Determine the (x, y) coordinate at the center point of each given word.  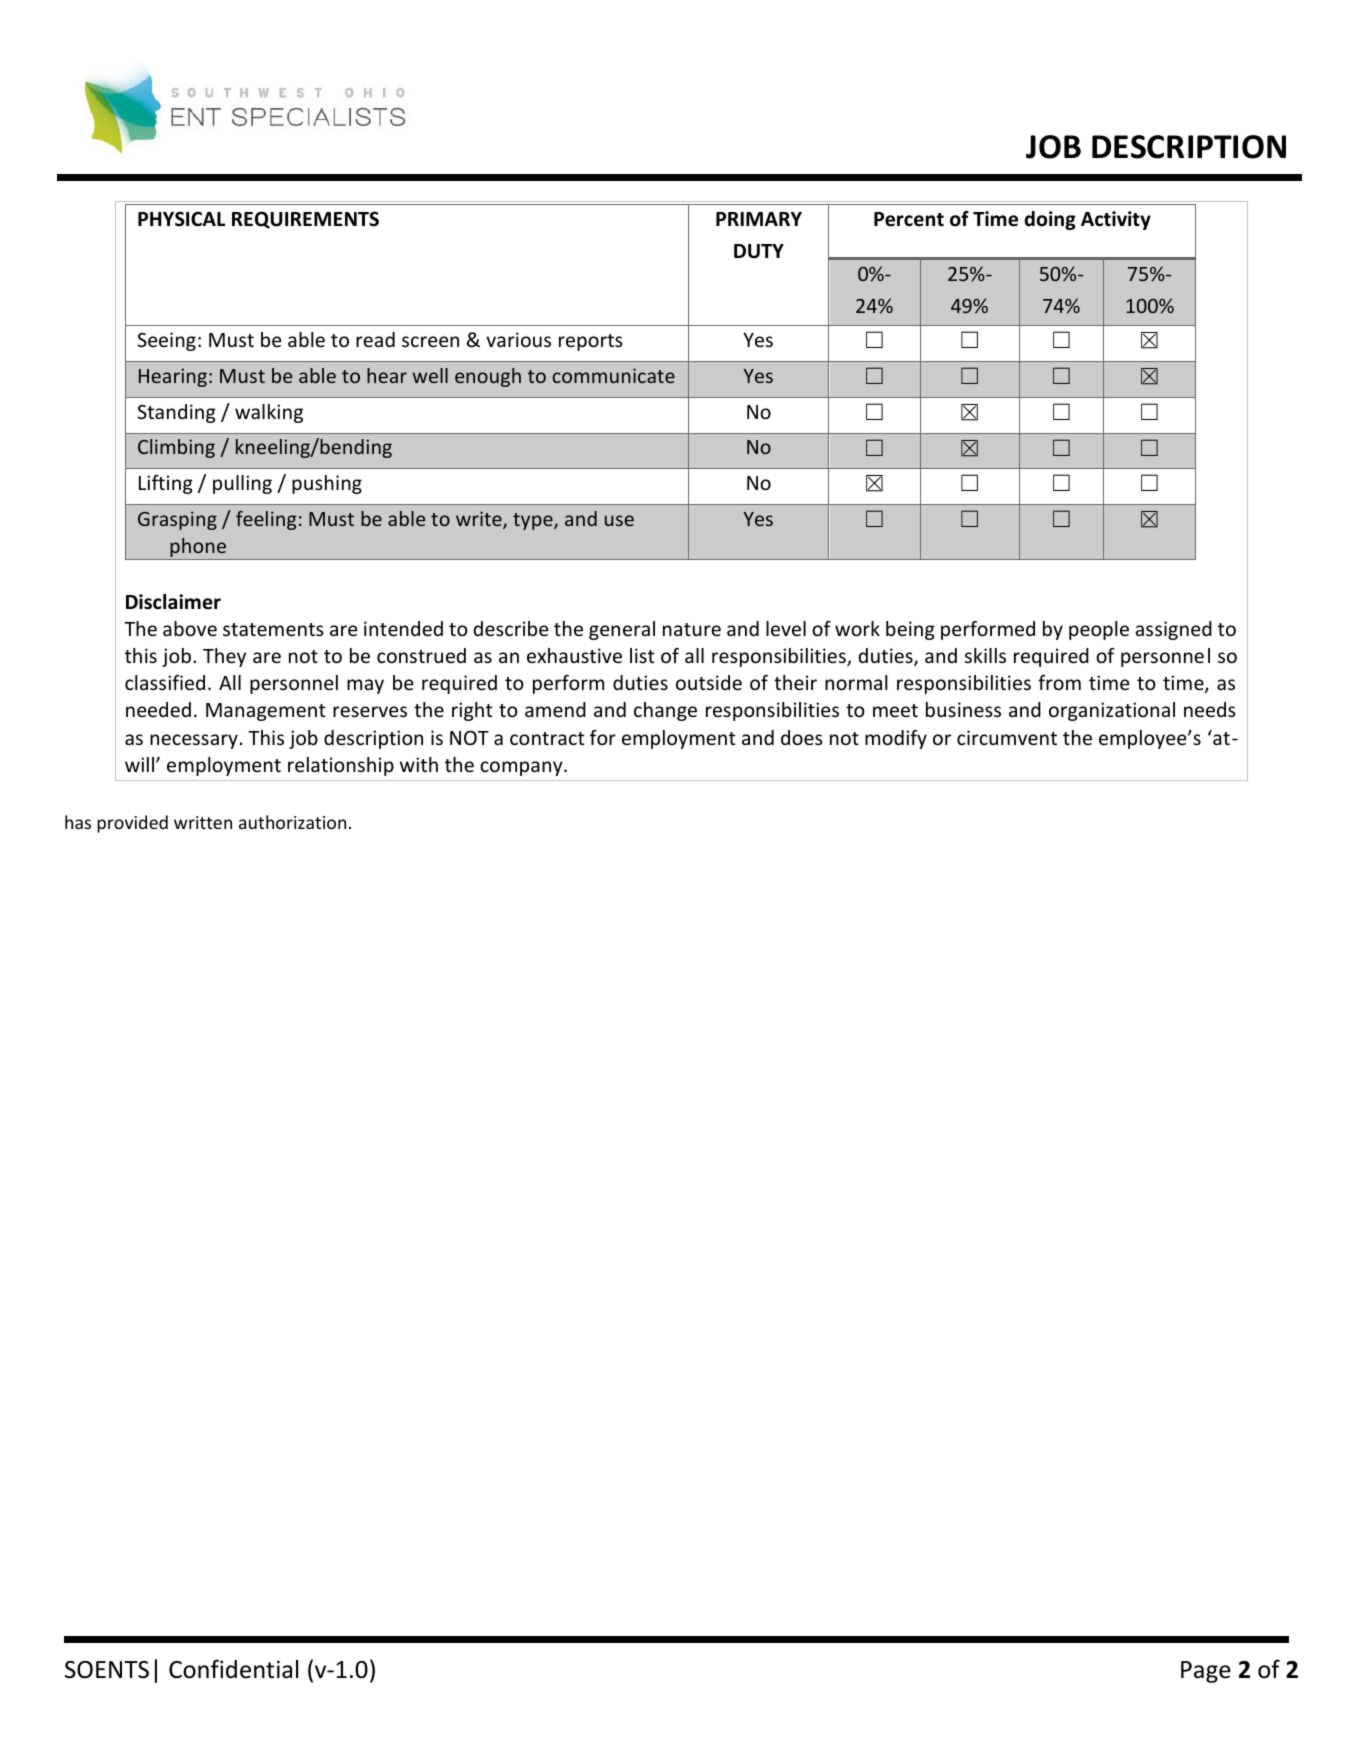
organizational (1112, 711)
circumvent (1007, 737)
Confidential (233, 1669)
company (522, 768)
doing (1050, 220)
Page (1206, 1672)
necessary (194, 741)
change (665, 711)
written (203, 822)
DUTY (759, 251)
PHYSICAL (182, 219)
